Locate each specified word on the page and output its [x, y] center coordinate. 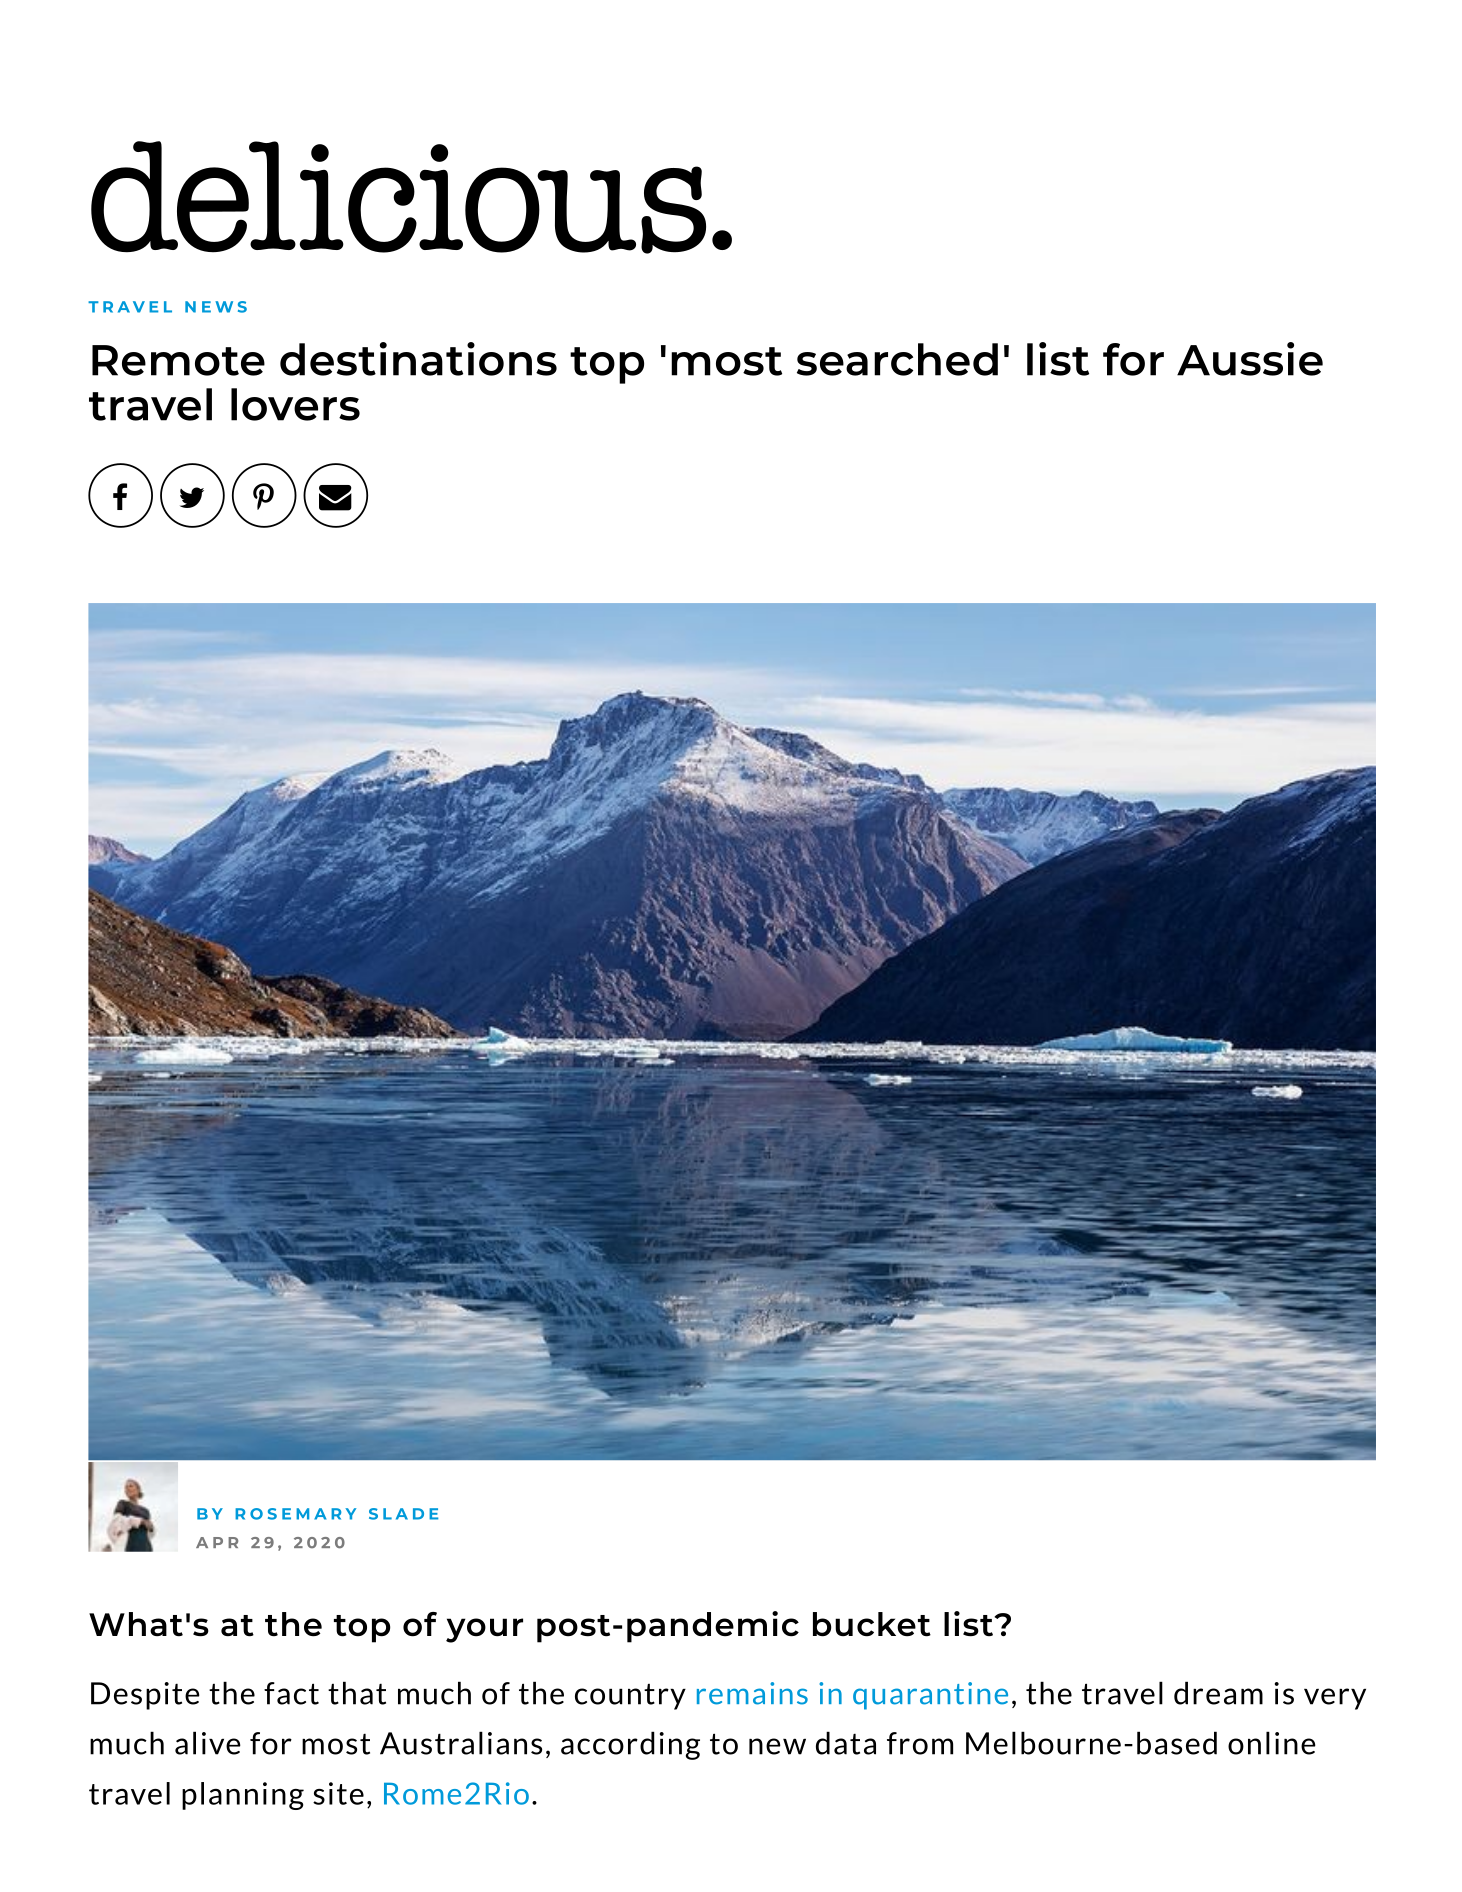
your [484, 1630]
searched [897, 359]
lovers [295, 404]
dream [1218, 1693]
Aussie [1250, 359]
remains [752, 1693]
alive [208, 1743]
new [777, 1746]
